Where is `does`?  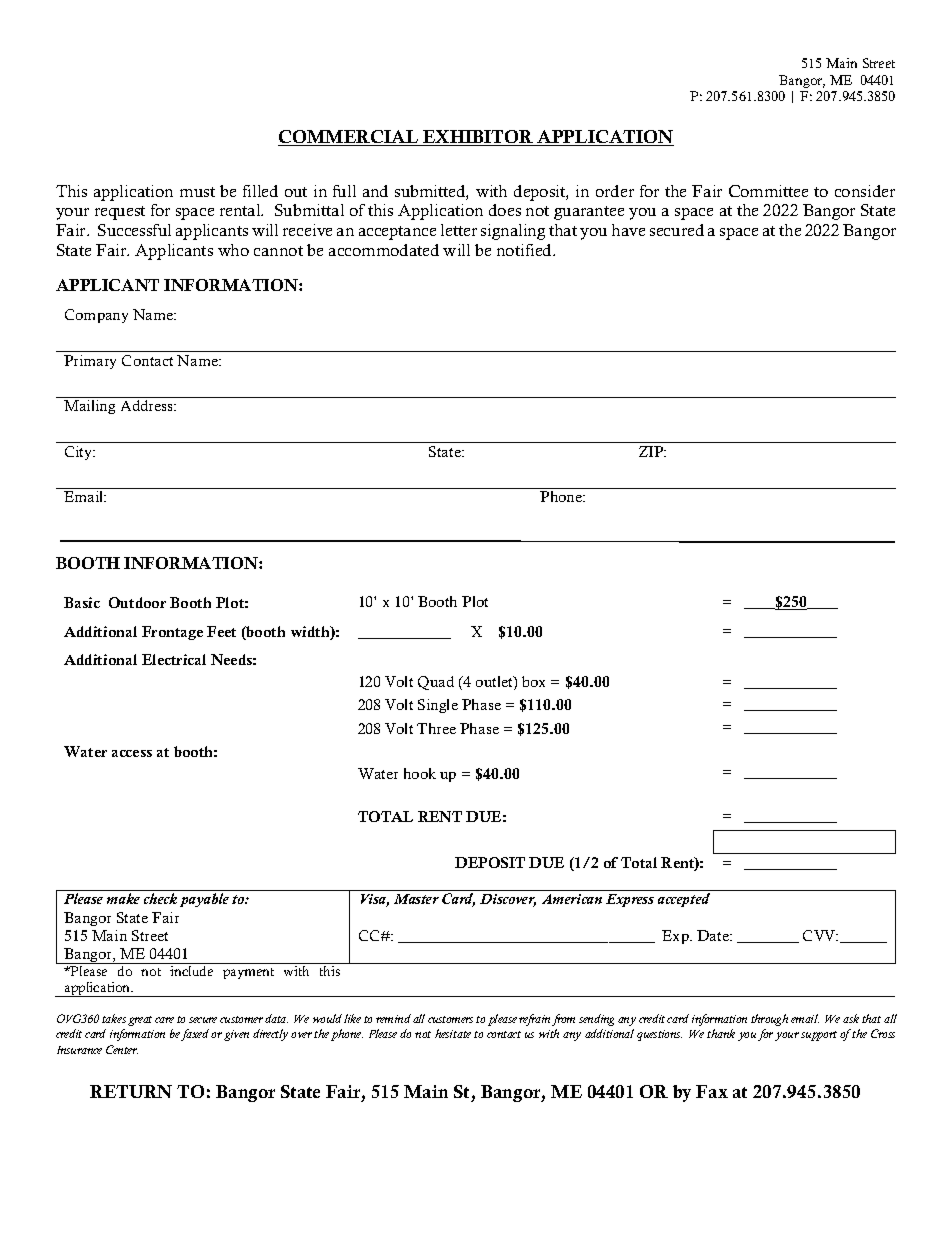 does is located at coordinates (505, 210).
